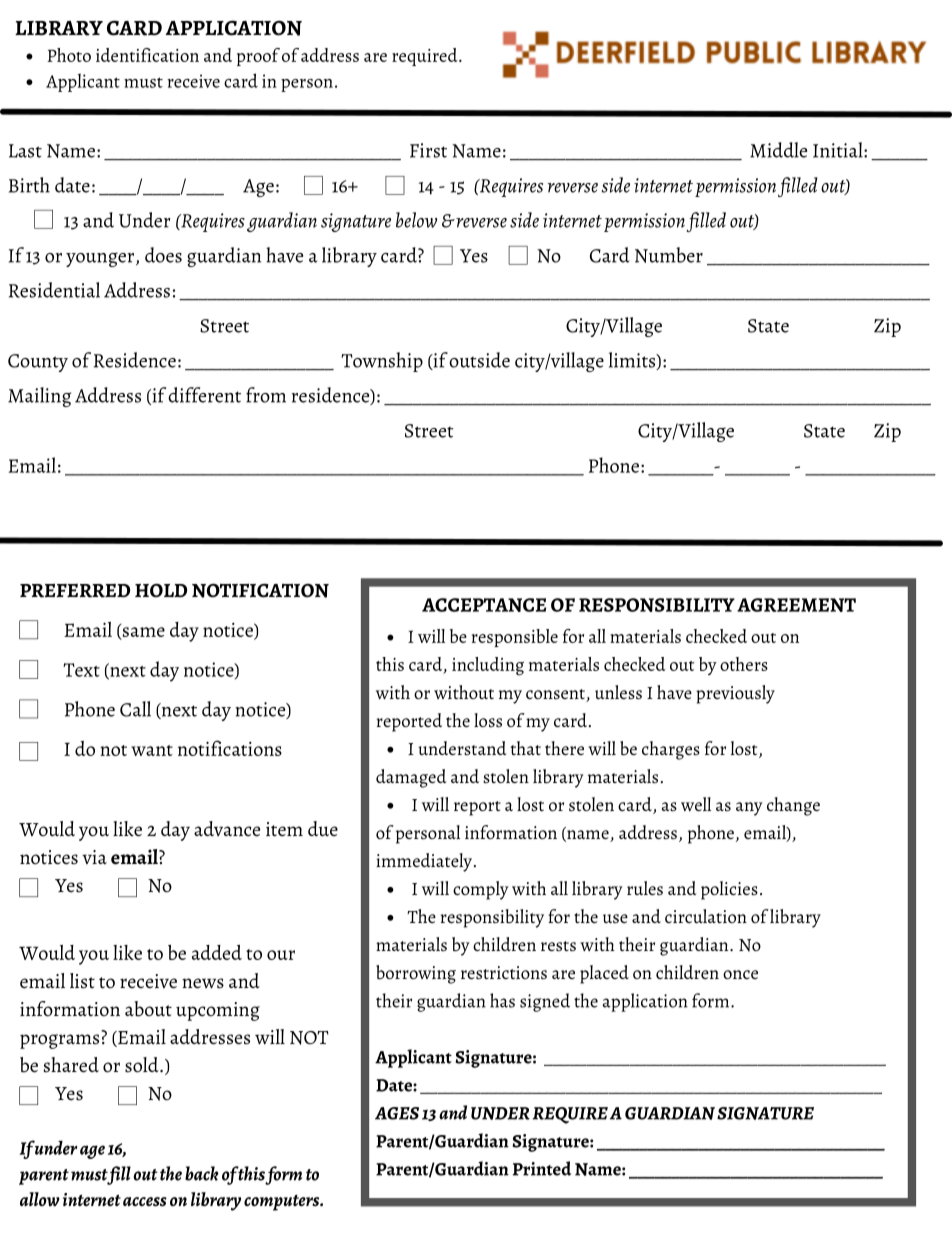  I want to click on identification, so click(147, 55).
